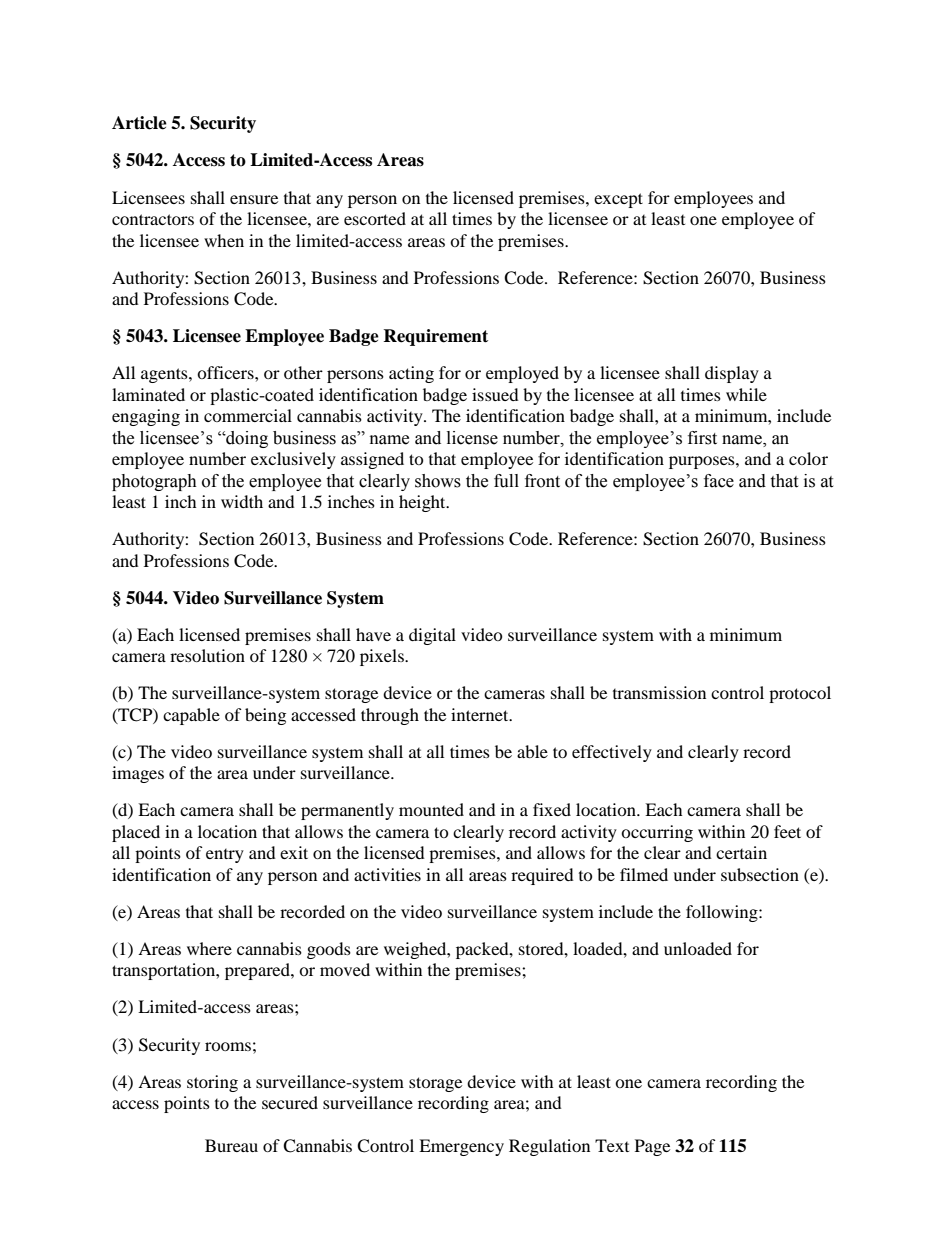 This screenshot has height=1233, width=952. What do you see at coordinates (746, 394) in the screenshot?
I see `while` at bounding box center [746, 394].
